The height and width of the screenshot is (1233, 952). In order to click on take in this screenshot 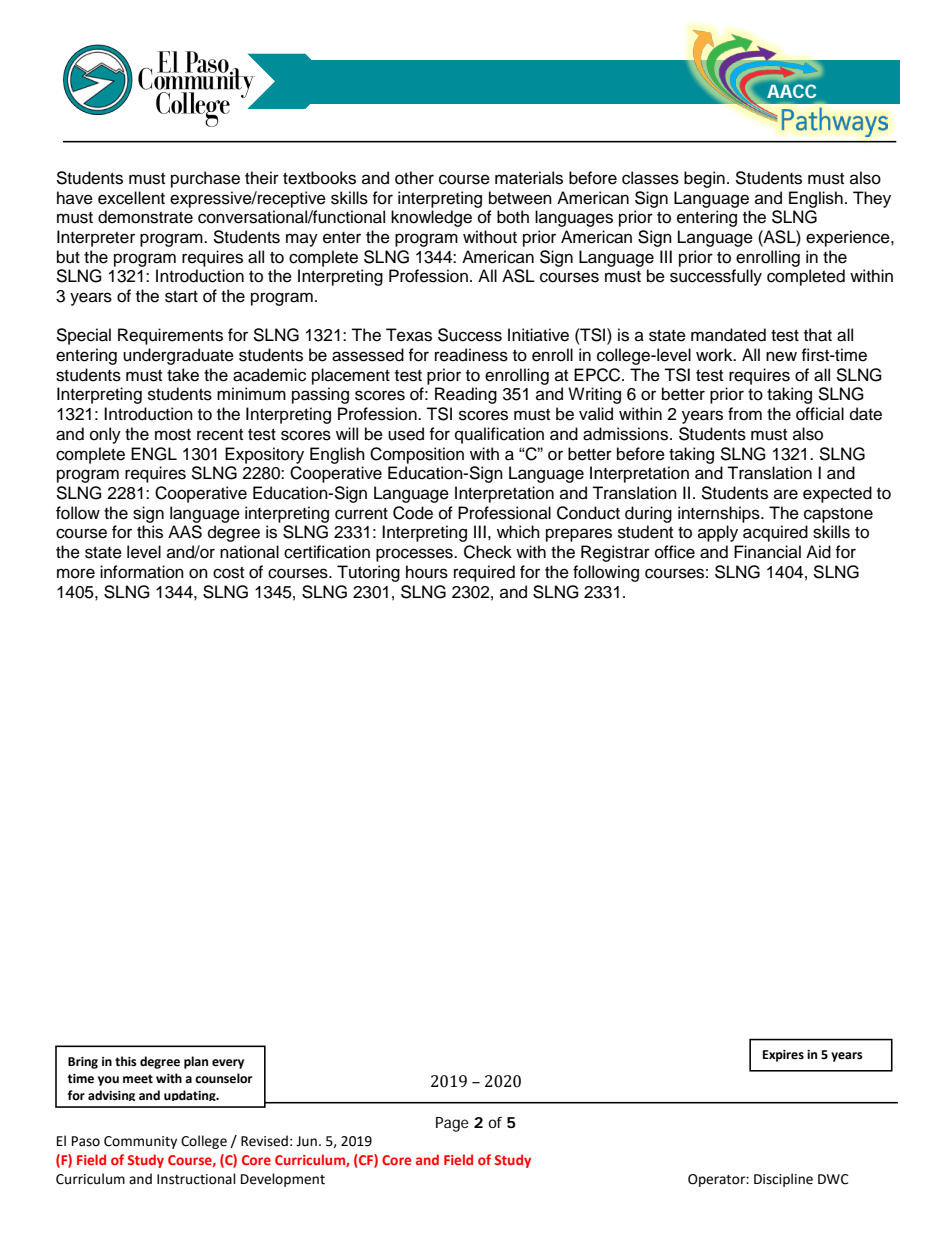, I will do `click(183, 375)`.
